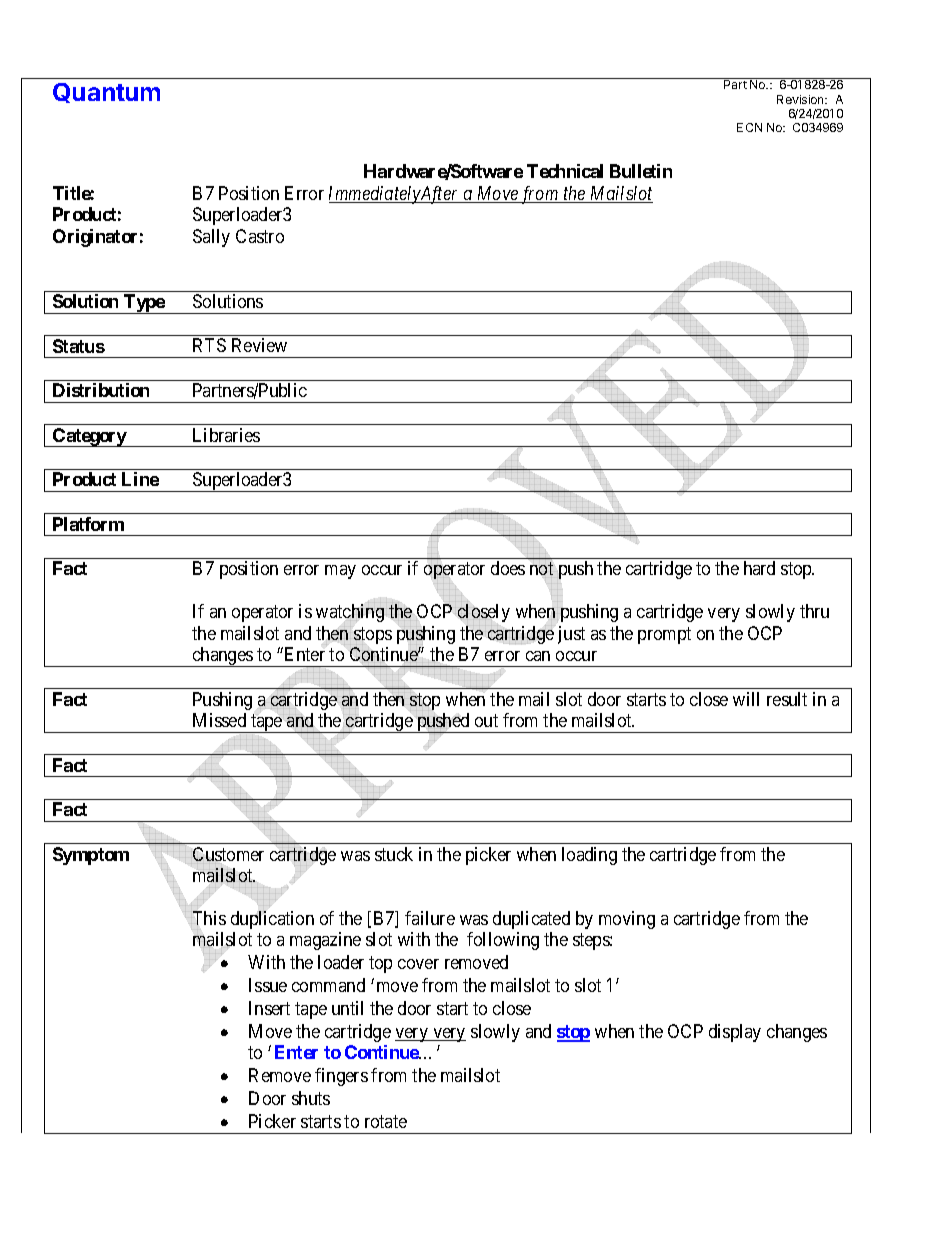  What do you see at coordinates (814, 611) in the page?
I see `thru` at bounding box center [814, 611].
